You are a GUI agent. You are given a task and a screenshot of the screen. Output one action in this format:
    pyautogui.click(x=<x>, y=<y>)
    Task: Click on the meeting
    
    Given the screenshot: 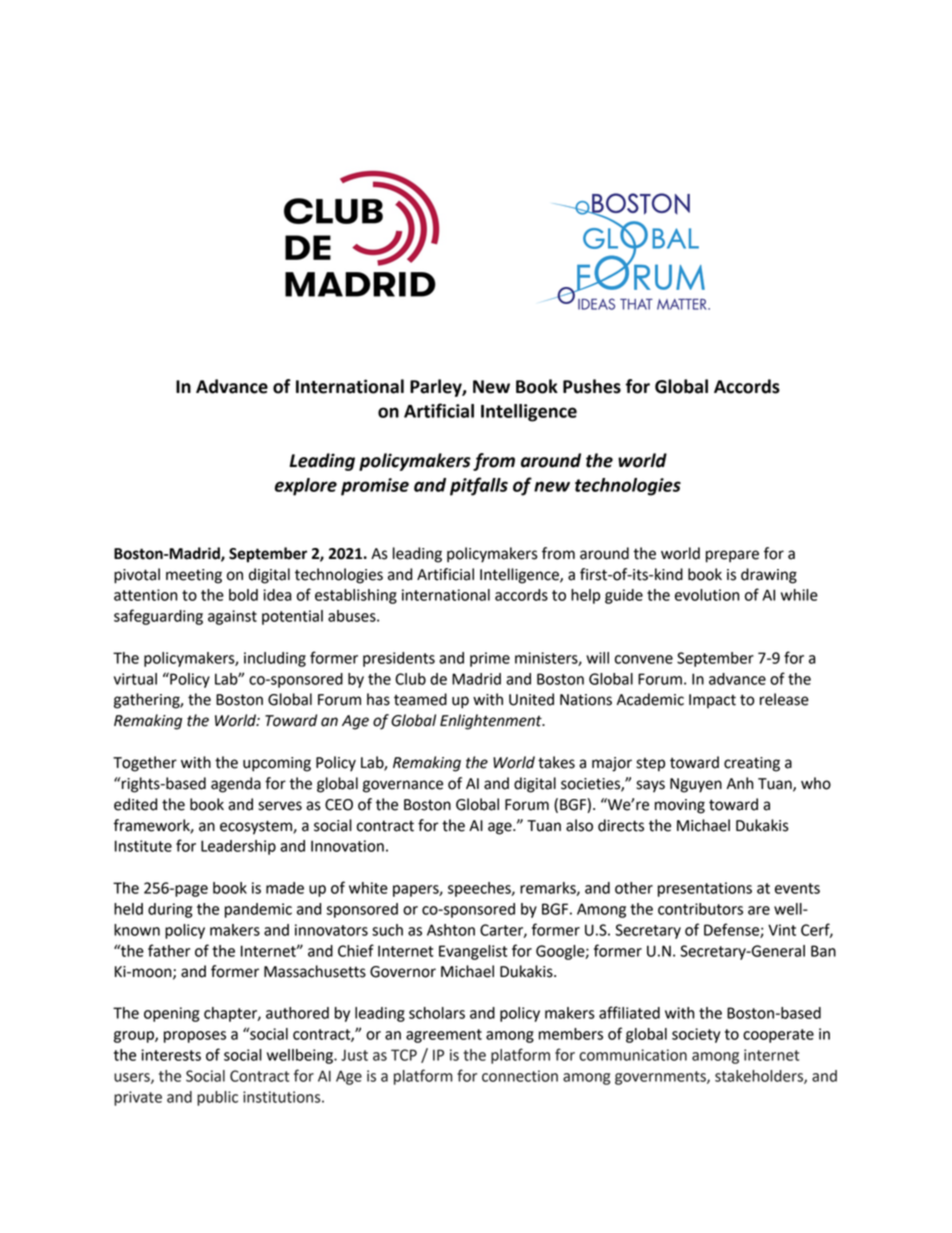 What is the action you would take?
    pyautogui.click(x=194, y=576)
